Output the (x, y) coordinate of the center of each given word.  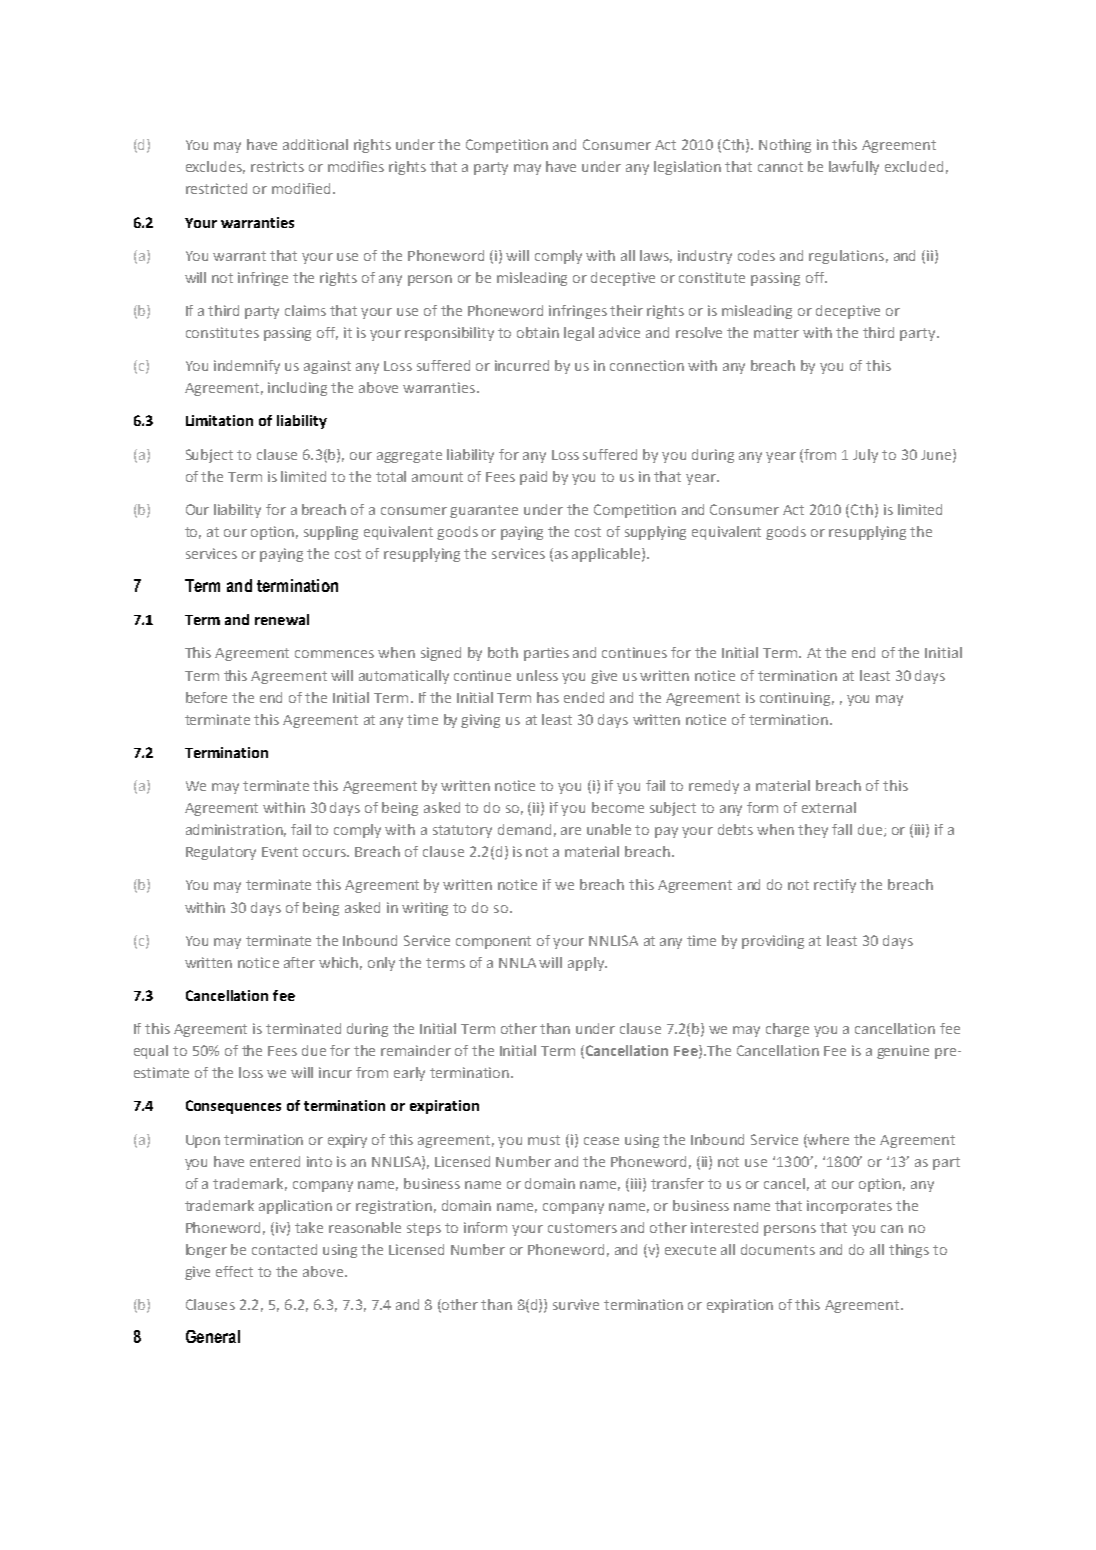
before (206, 697)
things (909, 1251)
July (865, 456)
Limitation (219, 420)
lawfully (854, 168)
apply (587, 964)
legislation (687, 168)
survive (576, 1304)
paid (533, 478)
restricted (216, 188)
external (829, 807)
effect (234, 1271)
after (299, 962)
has (548, 697)
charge (787, 1030)
